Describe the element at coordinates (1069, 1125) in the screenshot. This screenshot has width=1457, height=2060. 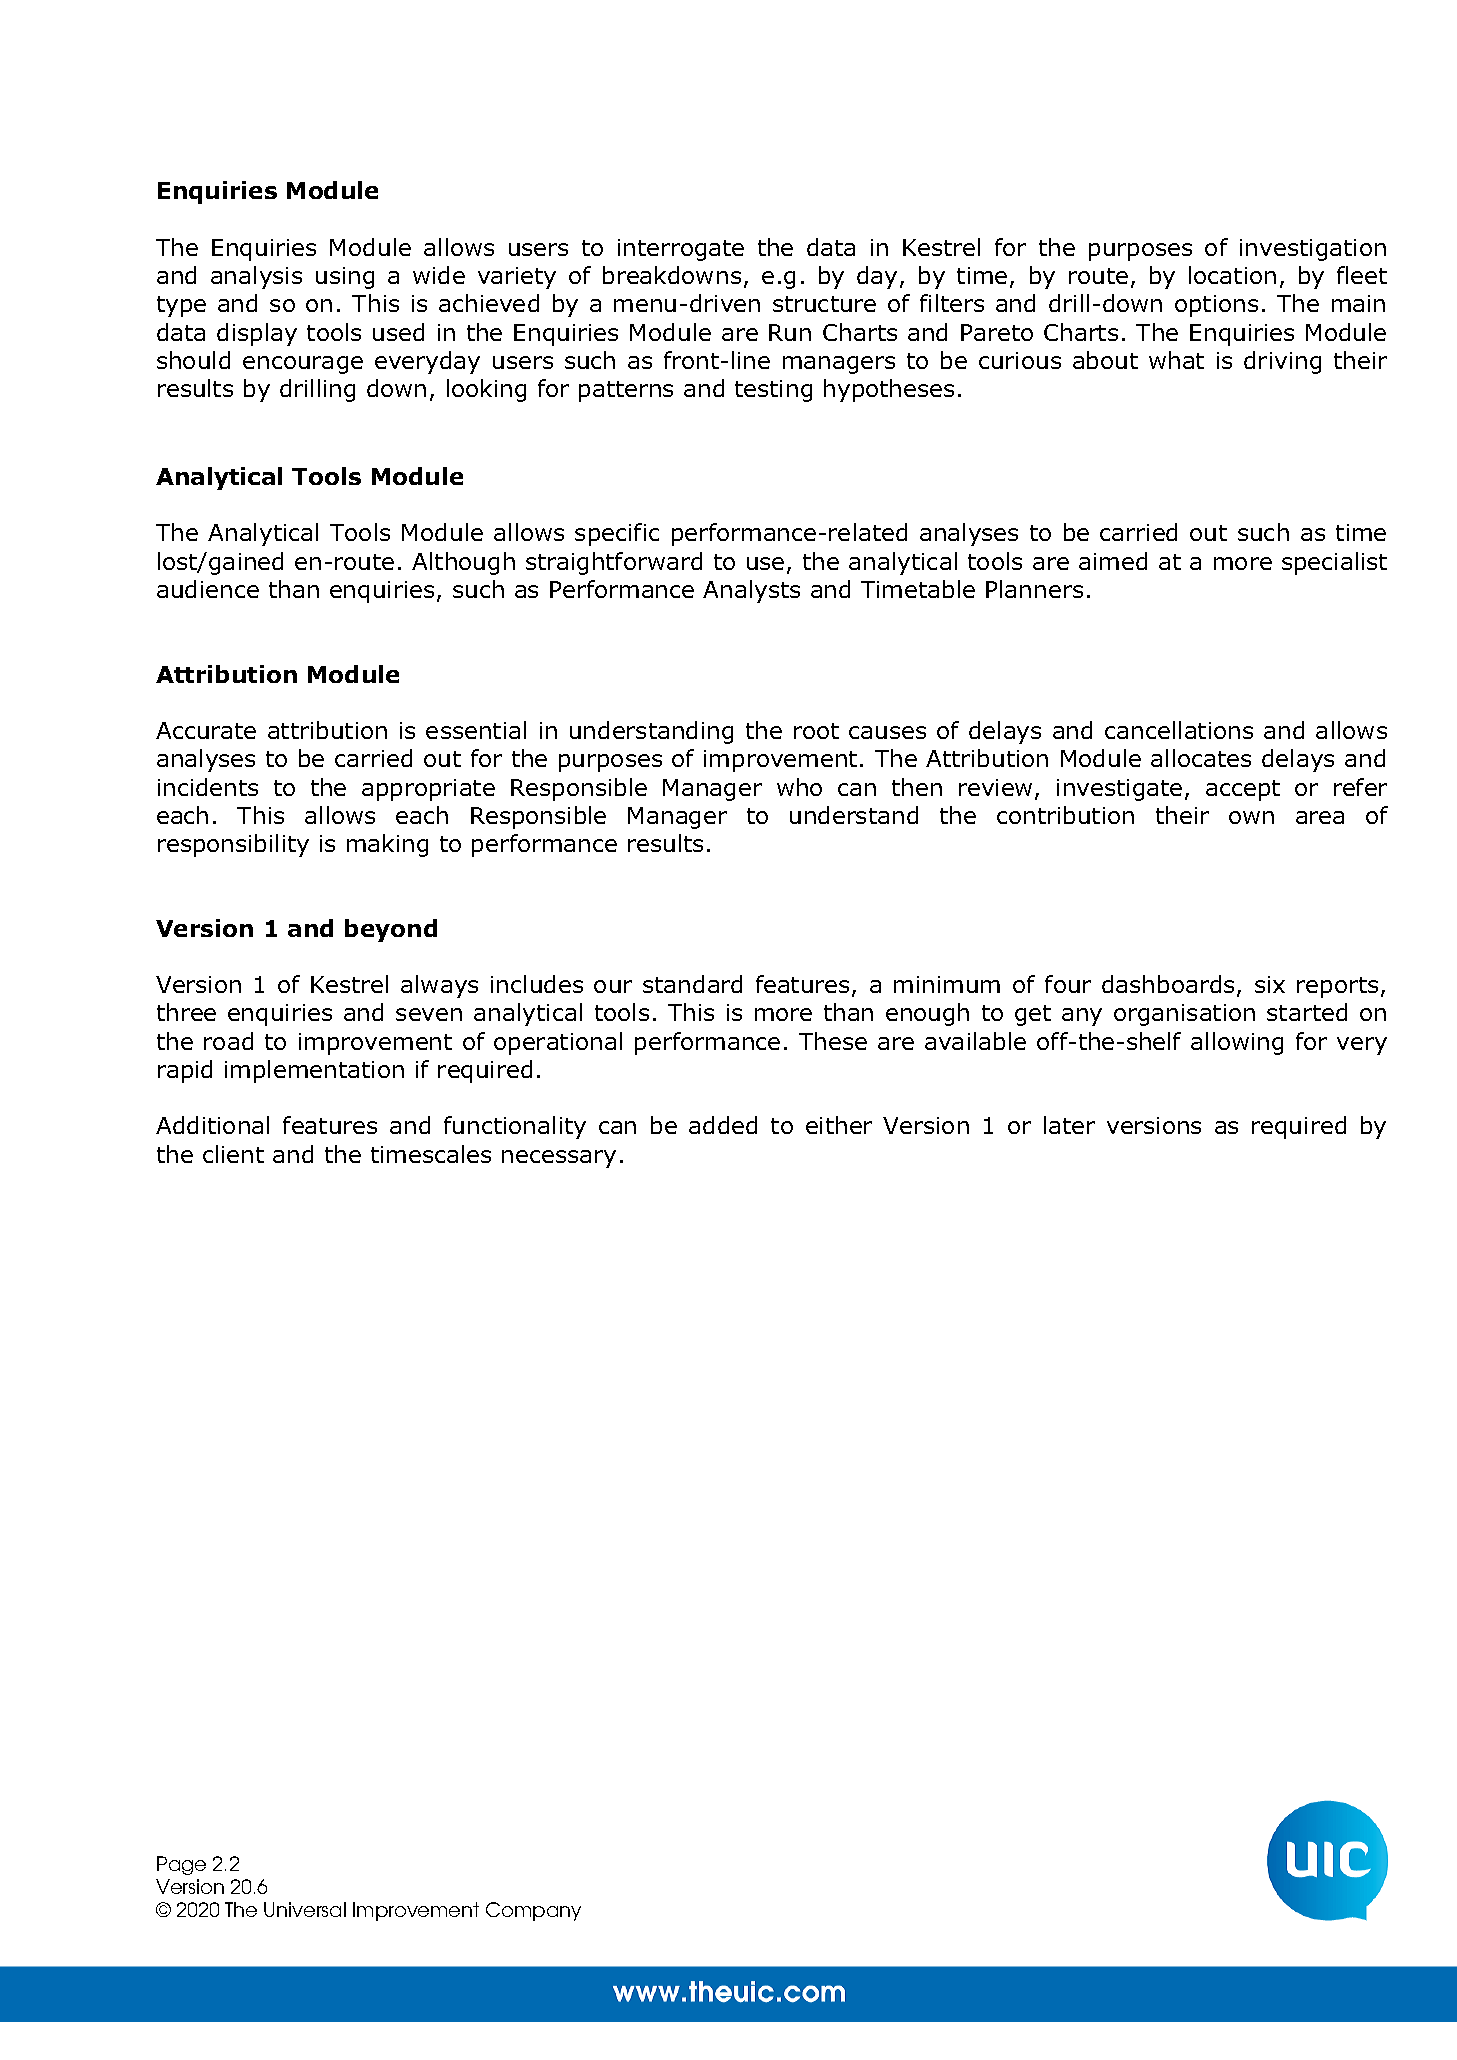
I see `later` at that location.
